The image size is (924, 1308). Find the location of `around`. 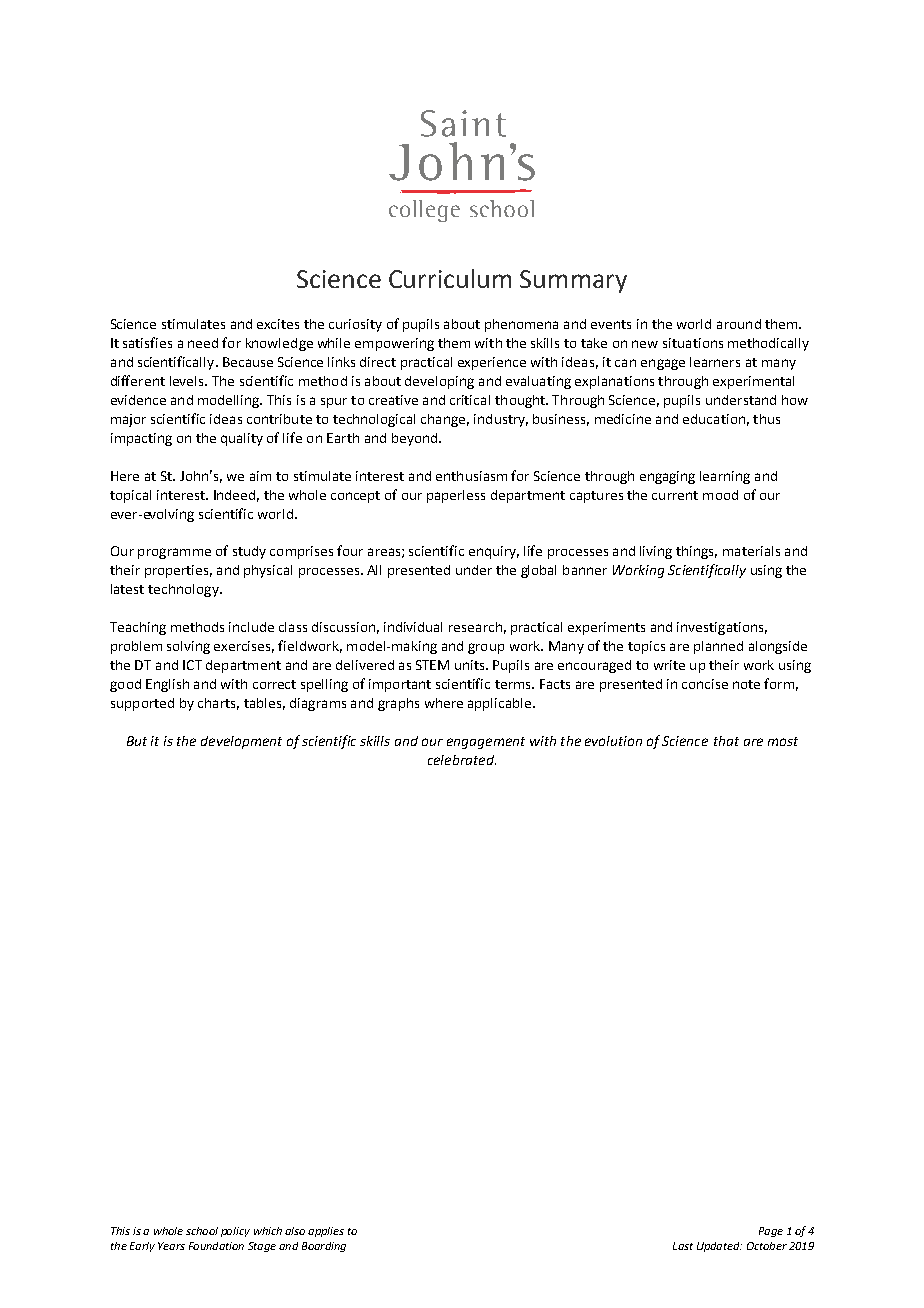

around is located at coordinates (739, 324).
